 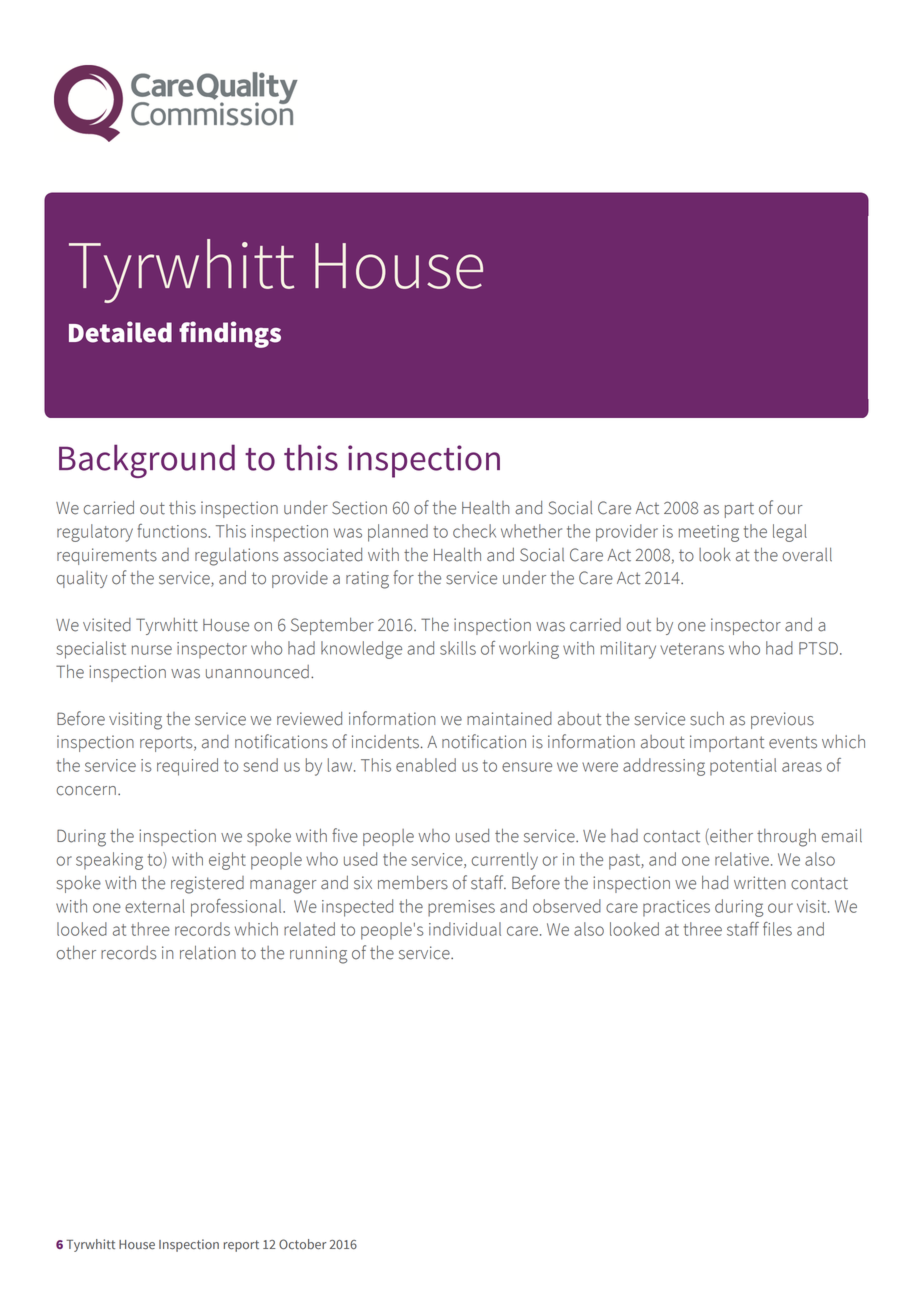 I want to click on skills, so click(x=458, y=648).
